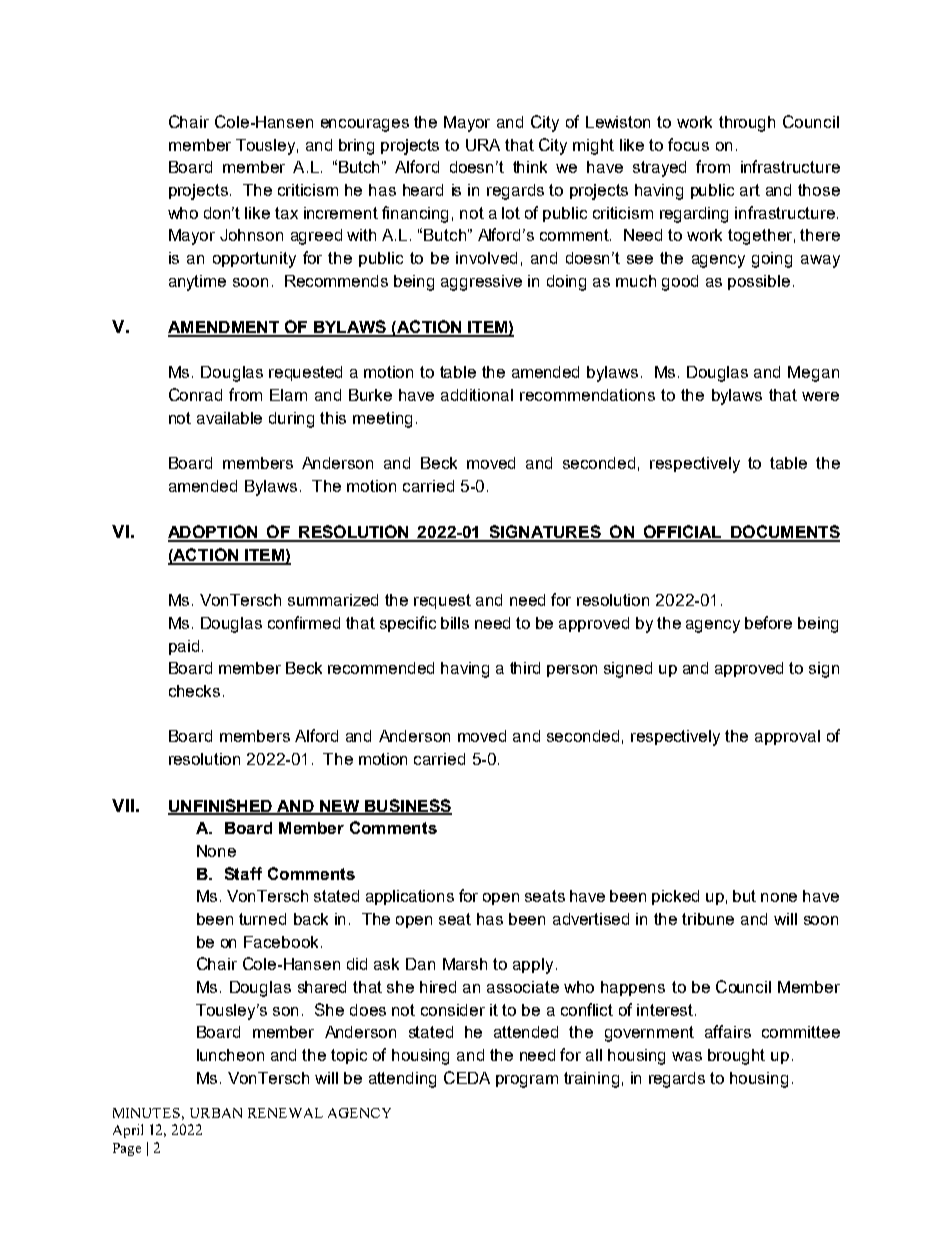 This page has width=952, height=1233. What do you see at coordinates (768, 622) in the page?
I see `before` at bounding box center [768, 622].
